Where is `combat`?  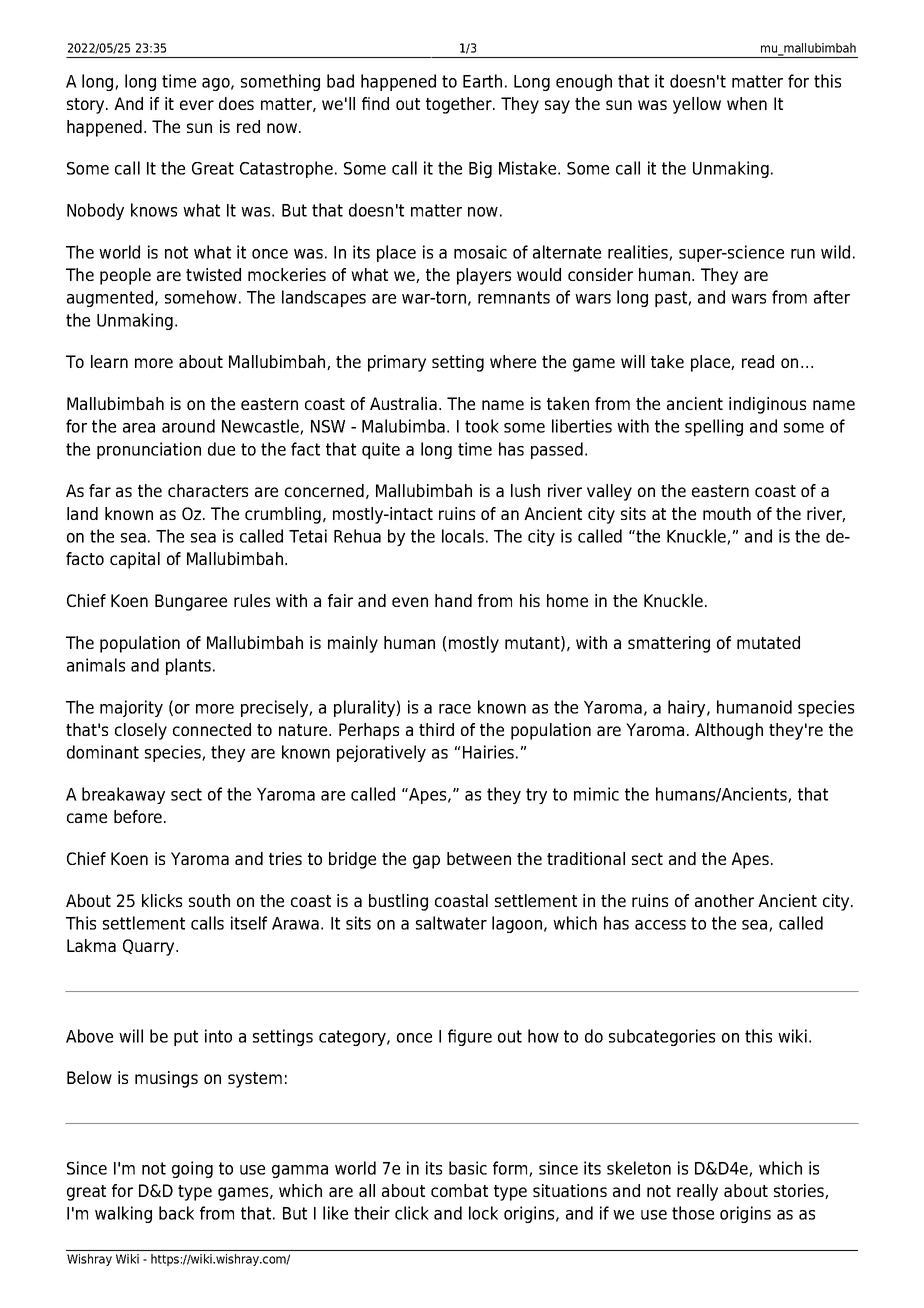 combat is located at coordinates (459, 1190).
